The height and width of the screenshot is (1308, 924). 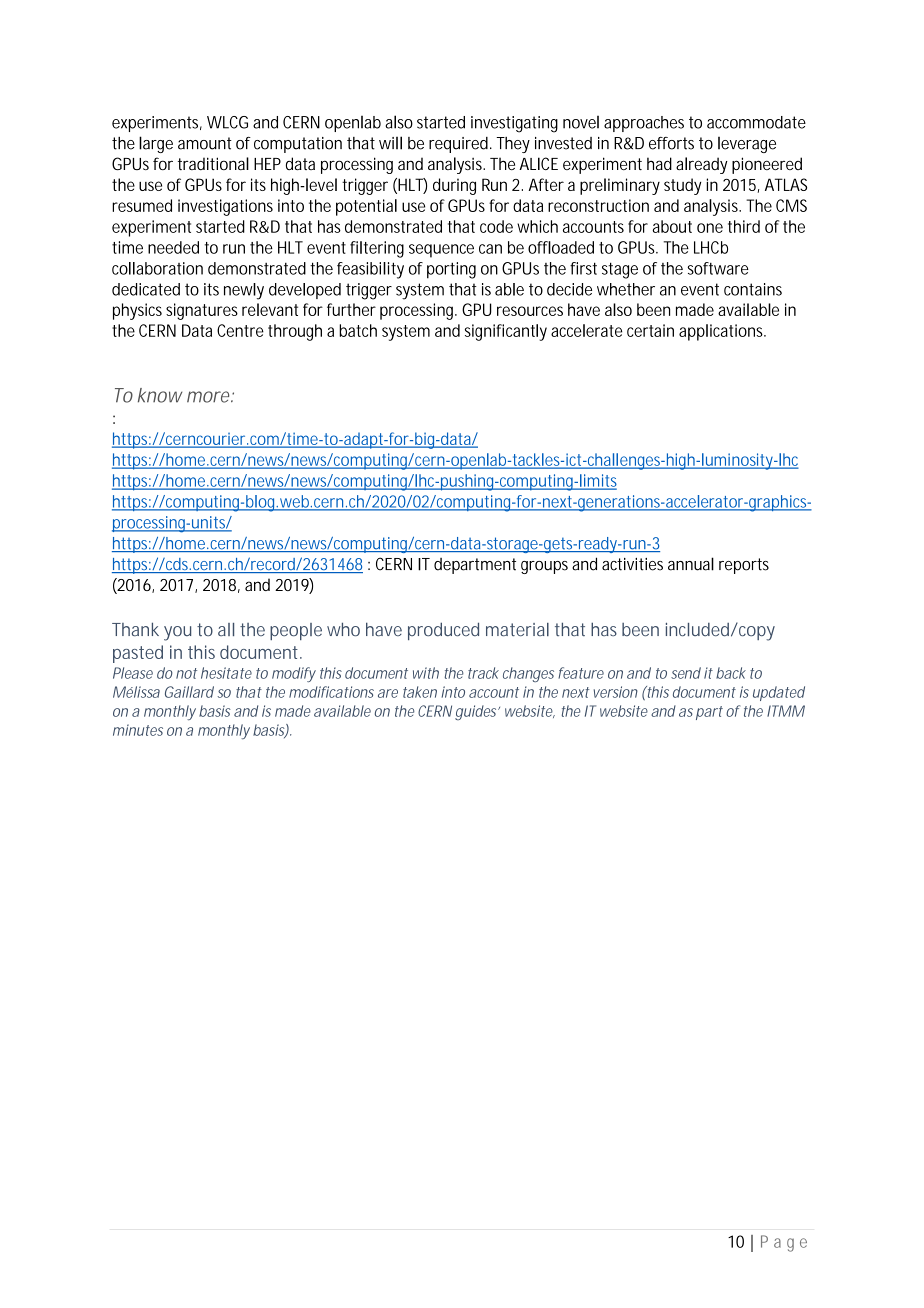 What do you see at coordinates (460, 145) in the screenshot?
I see `required` at bounding box center [460, 145].
